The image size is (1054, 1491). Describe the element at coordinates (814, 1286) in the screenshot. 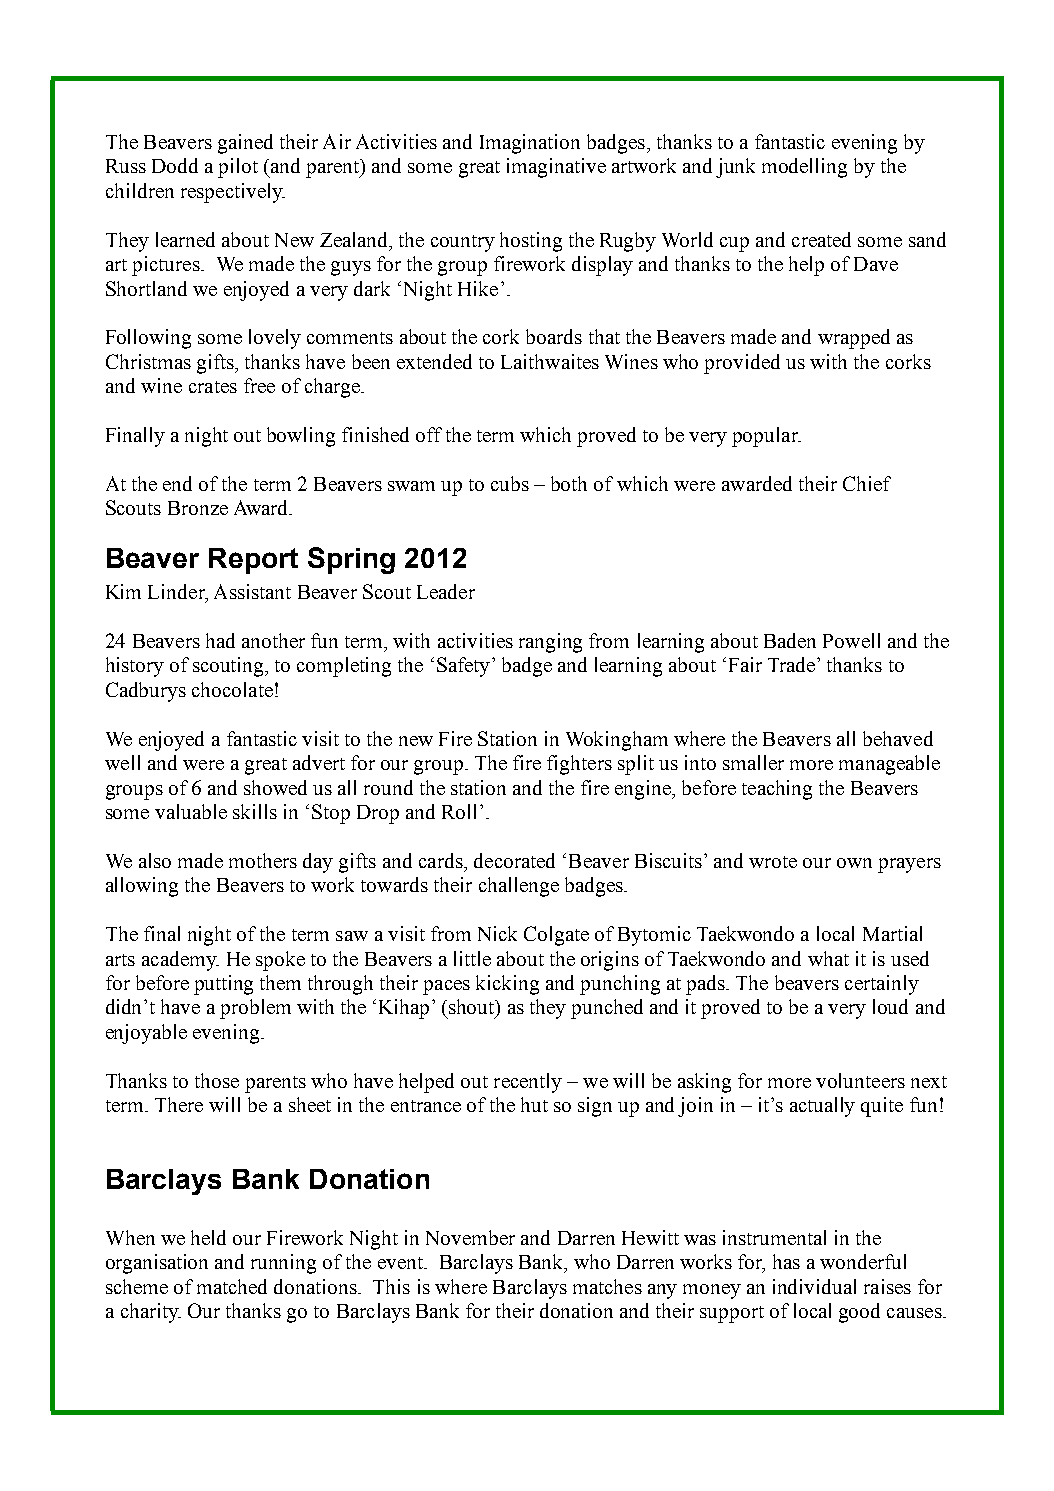

I see `individual` at that location.
